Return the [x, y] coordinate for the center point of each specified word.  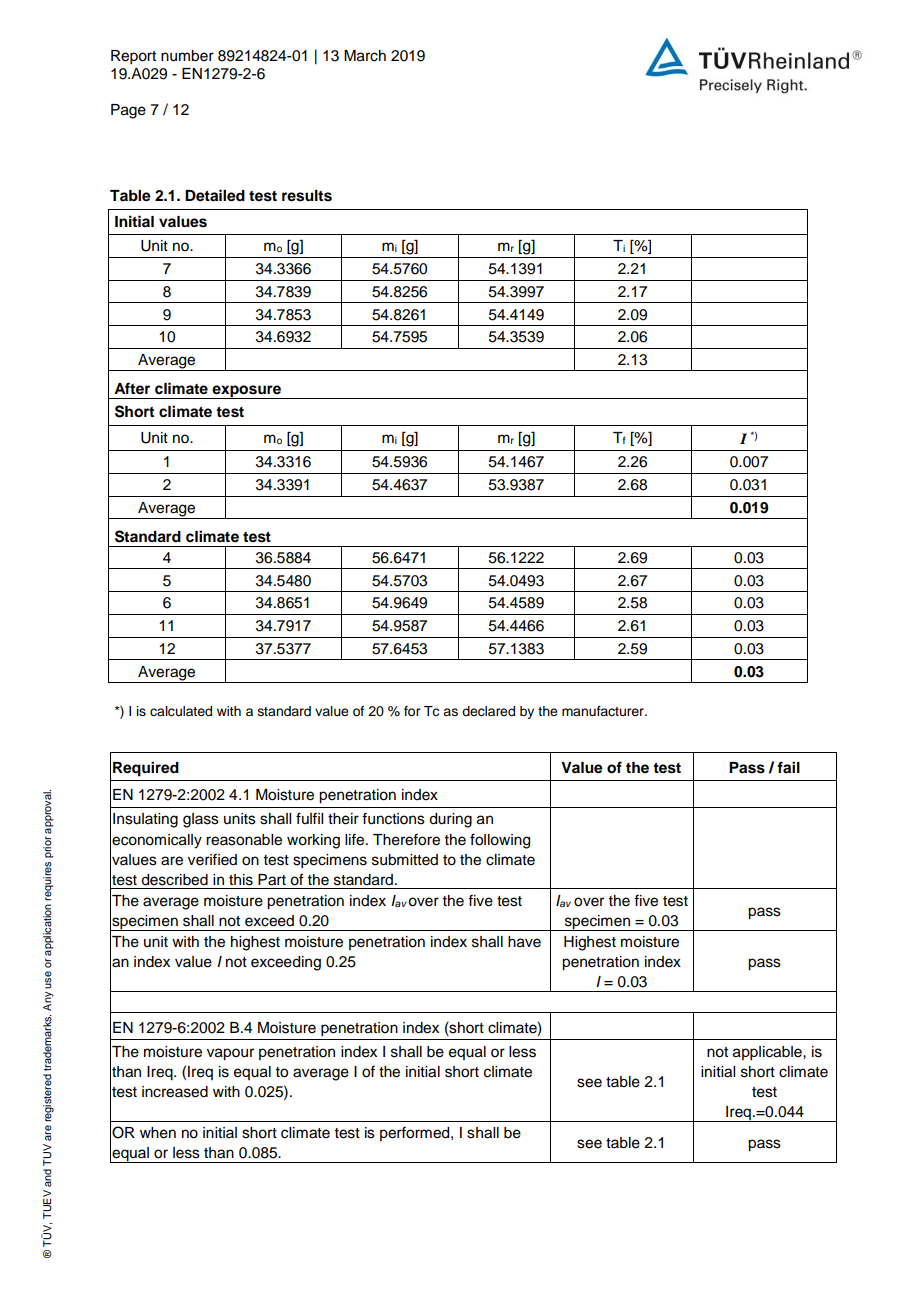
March [365, 56]
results [307, 196]
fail [788, 767]
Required [146, 769]
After [132, 388]
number [187, 56]
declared [488, 711]
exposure [247, 392]
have [524, 942]
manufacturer [604, 711]
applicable [768, 1053]
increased [175, 1092]
